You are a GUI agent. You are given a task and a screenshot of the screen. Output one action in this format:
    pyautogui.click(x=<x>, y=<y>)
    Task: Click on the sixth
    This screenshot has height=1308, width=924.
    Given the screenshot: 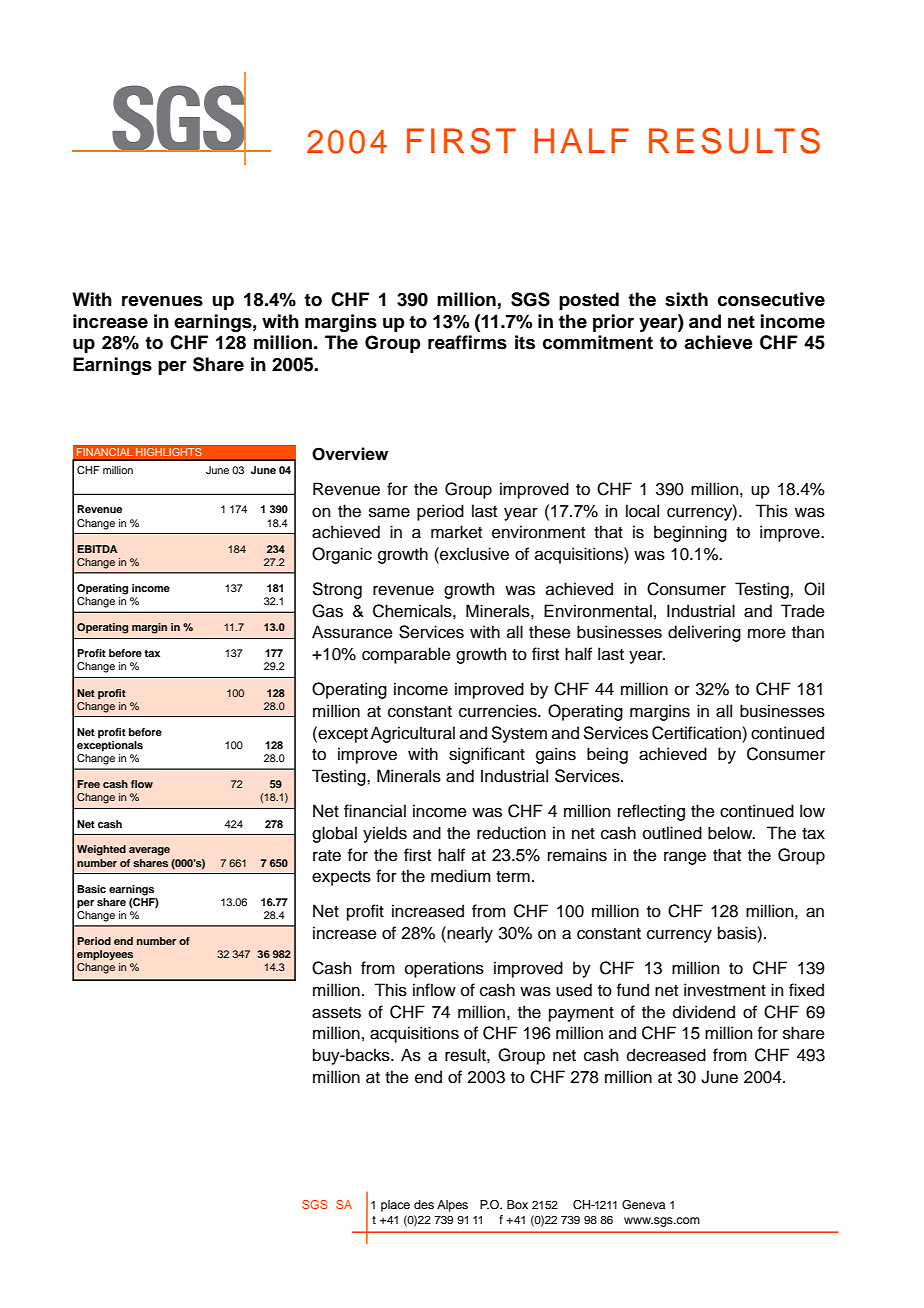 What is the action you would take?
    pyautogui.click(x=686, y=299)
